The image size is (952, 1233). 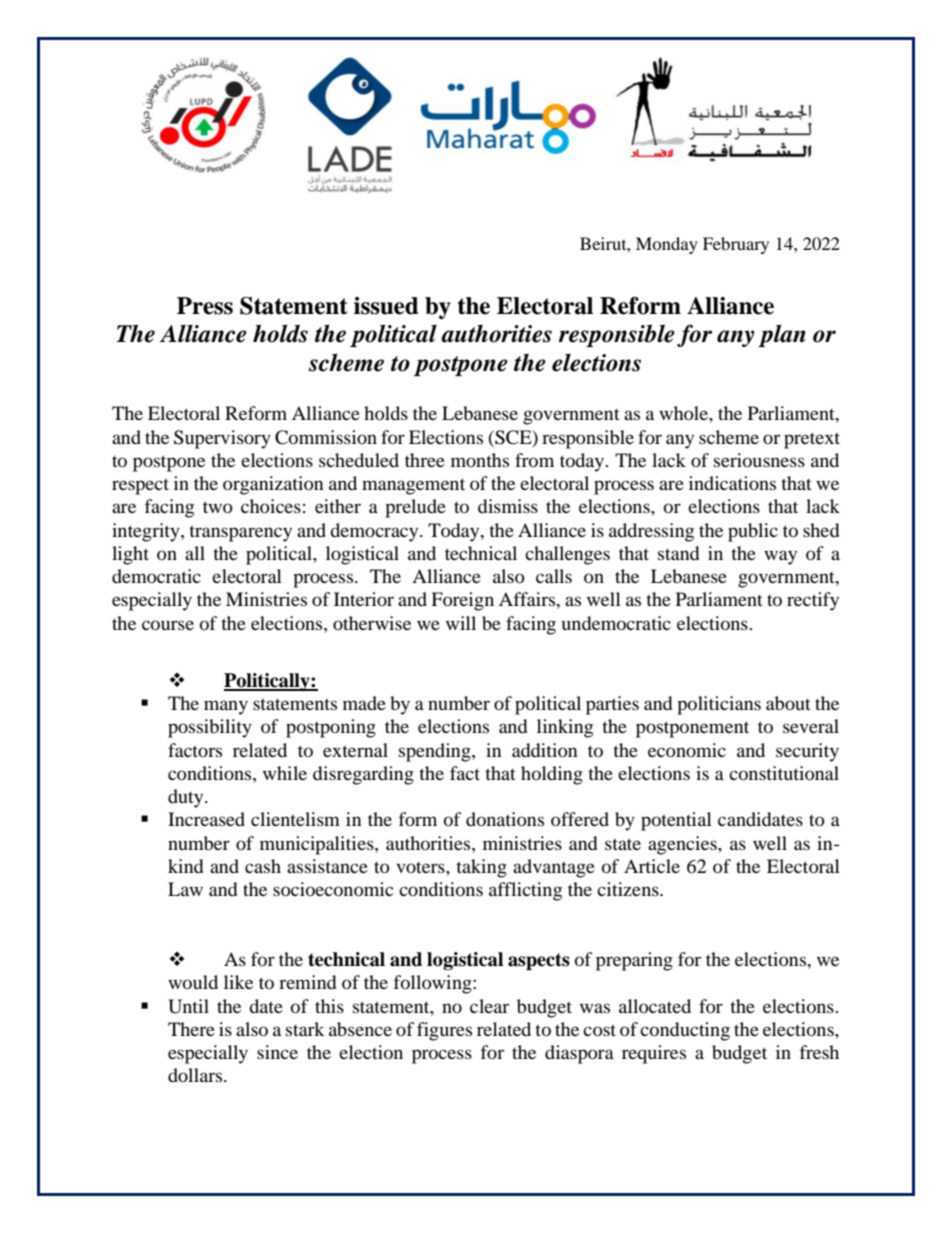 I want to click on issued, so click(x=386, y=306).
